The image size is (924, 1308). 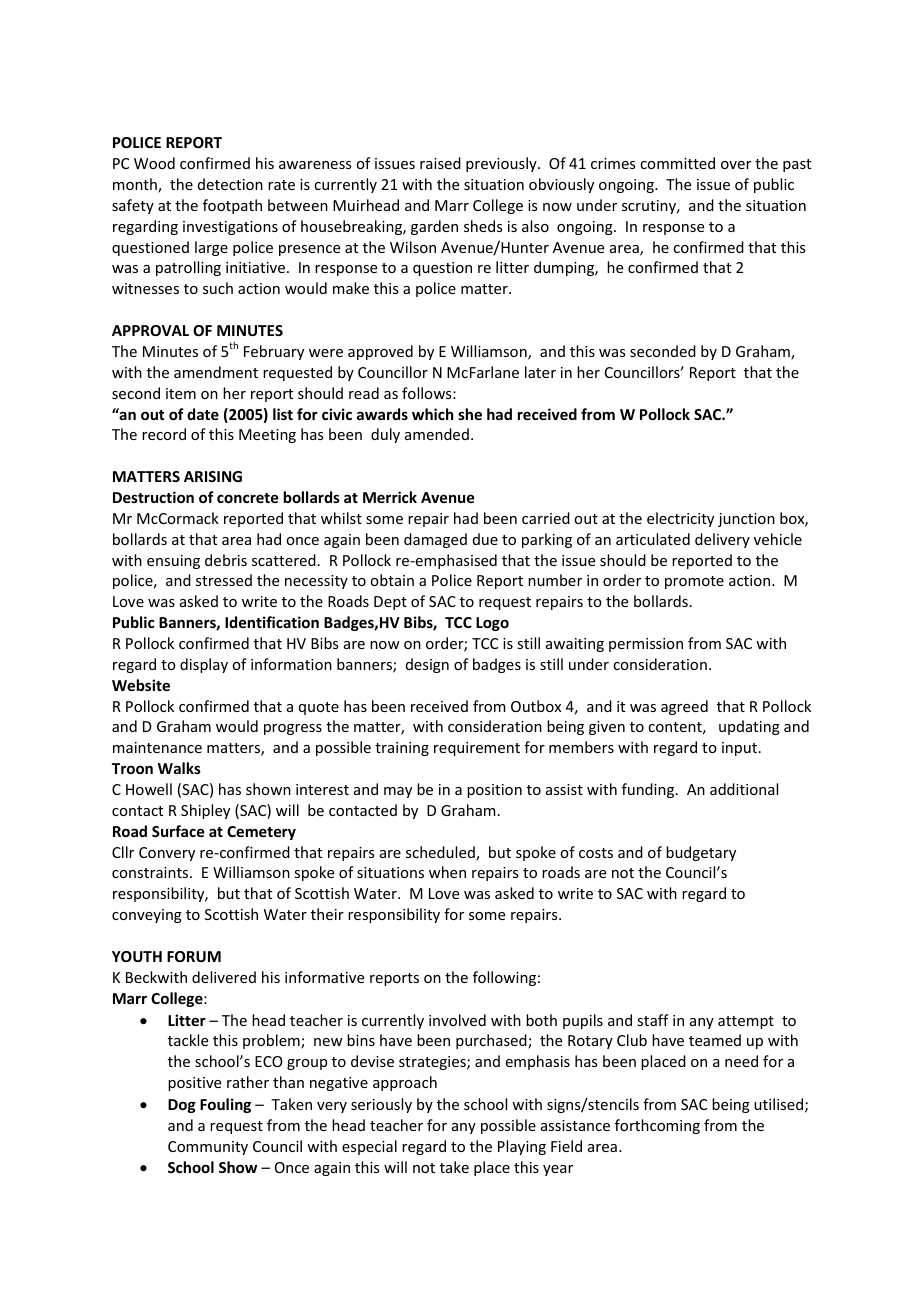 What do you see at coordinates (684, 707) in the document?
I see `agreed` at bounding box center [684, 707].
